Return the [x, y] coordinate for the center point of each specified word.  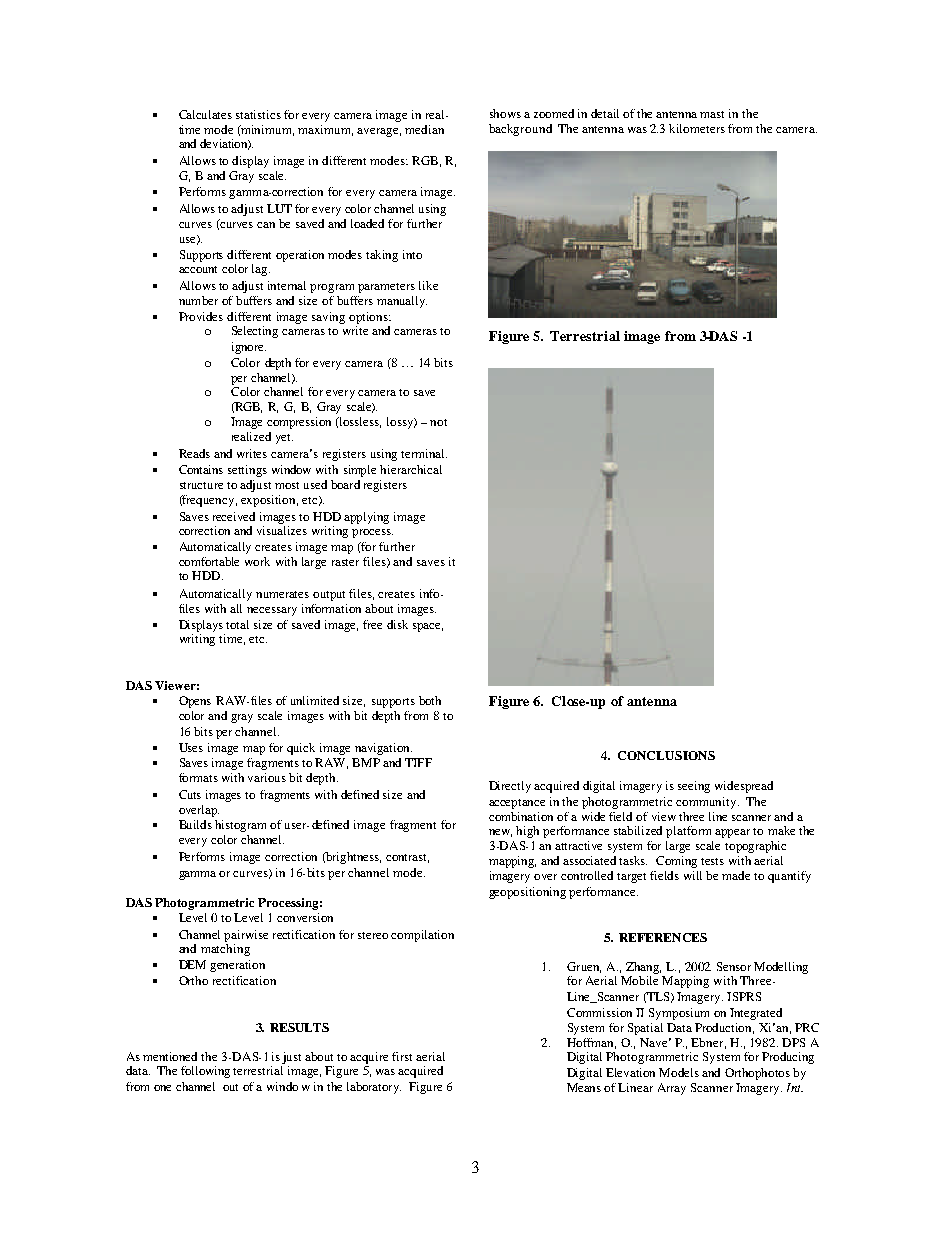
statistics [258, 114]
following [205, 1072]
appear [732, 833]
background [520, 130]
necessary [272, 611]
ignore [249, 348]
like [428, 285]
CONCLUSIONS [666, 755]
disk [397, 624]
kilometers [697, 128]
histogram [240, 826]
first [402, 1056]
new [500, 833]
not [438, 422]
